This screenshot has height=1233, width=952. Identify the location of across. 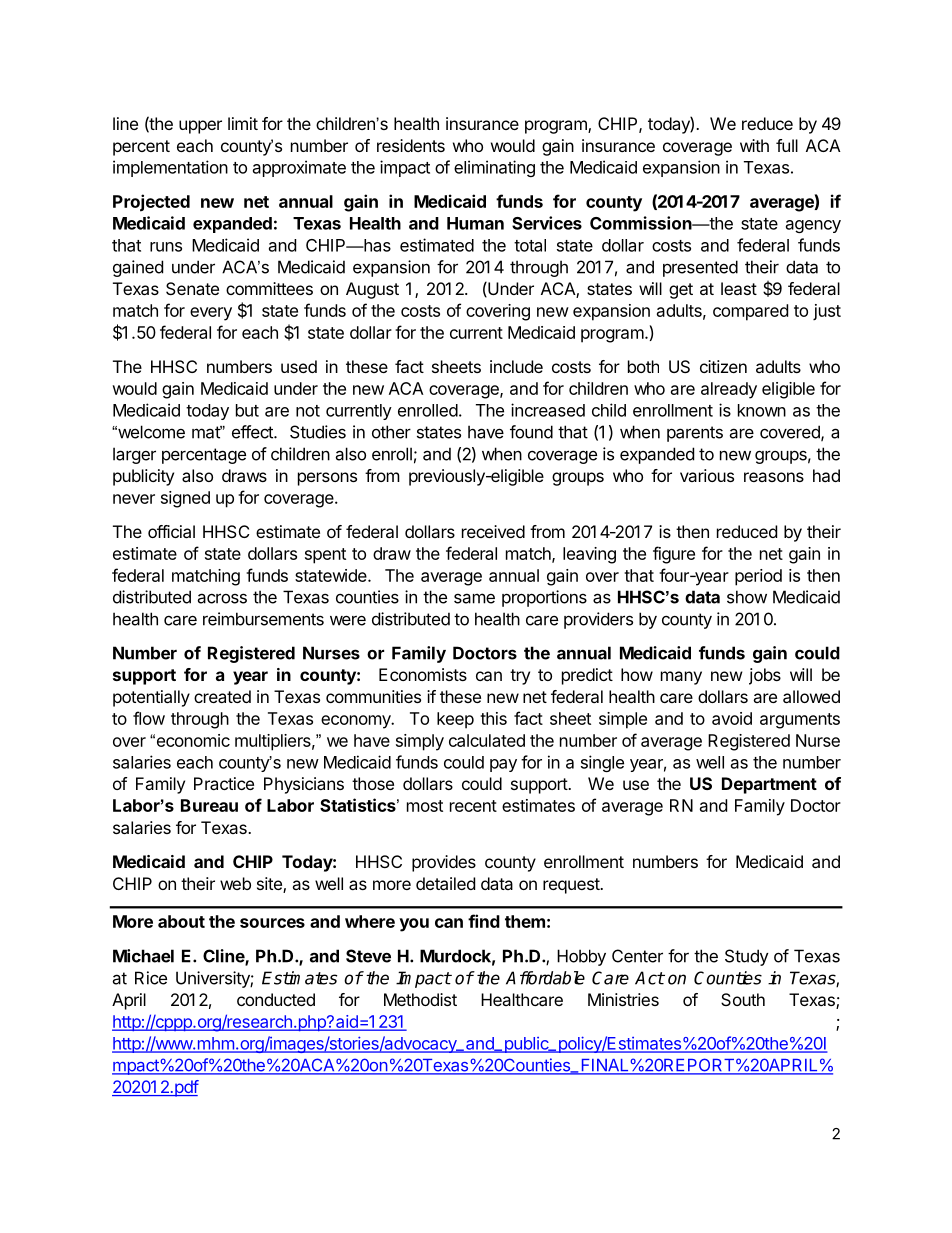
(222, 598).
